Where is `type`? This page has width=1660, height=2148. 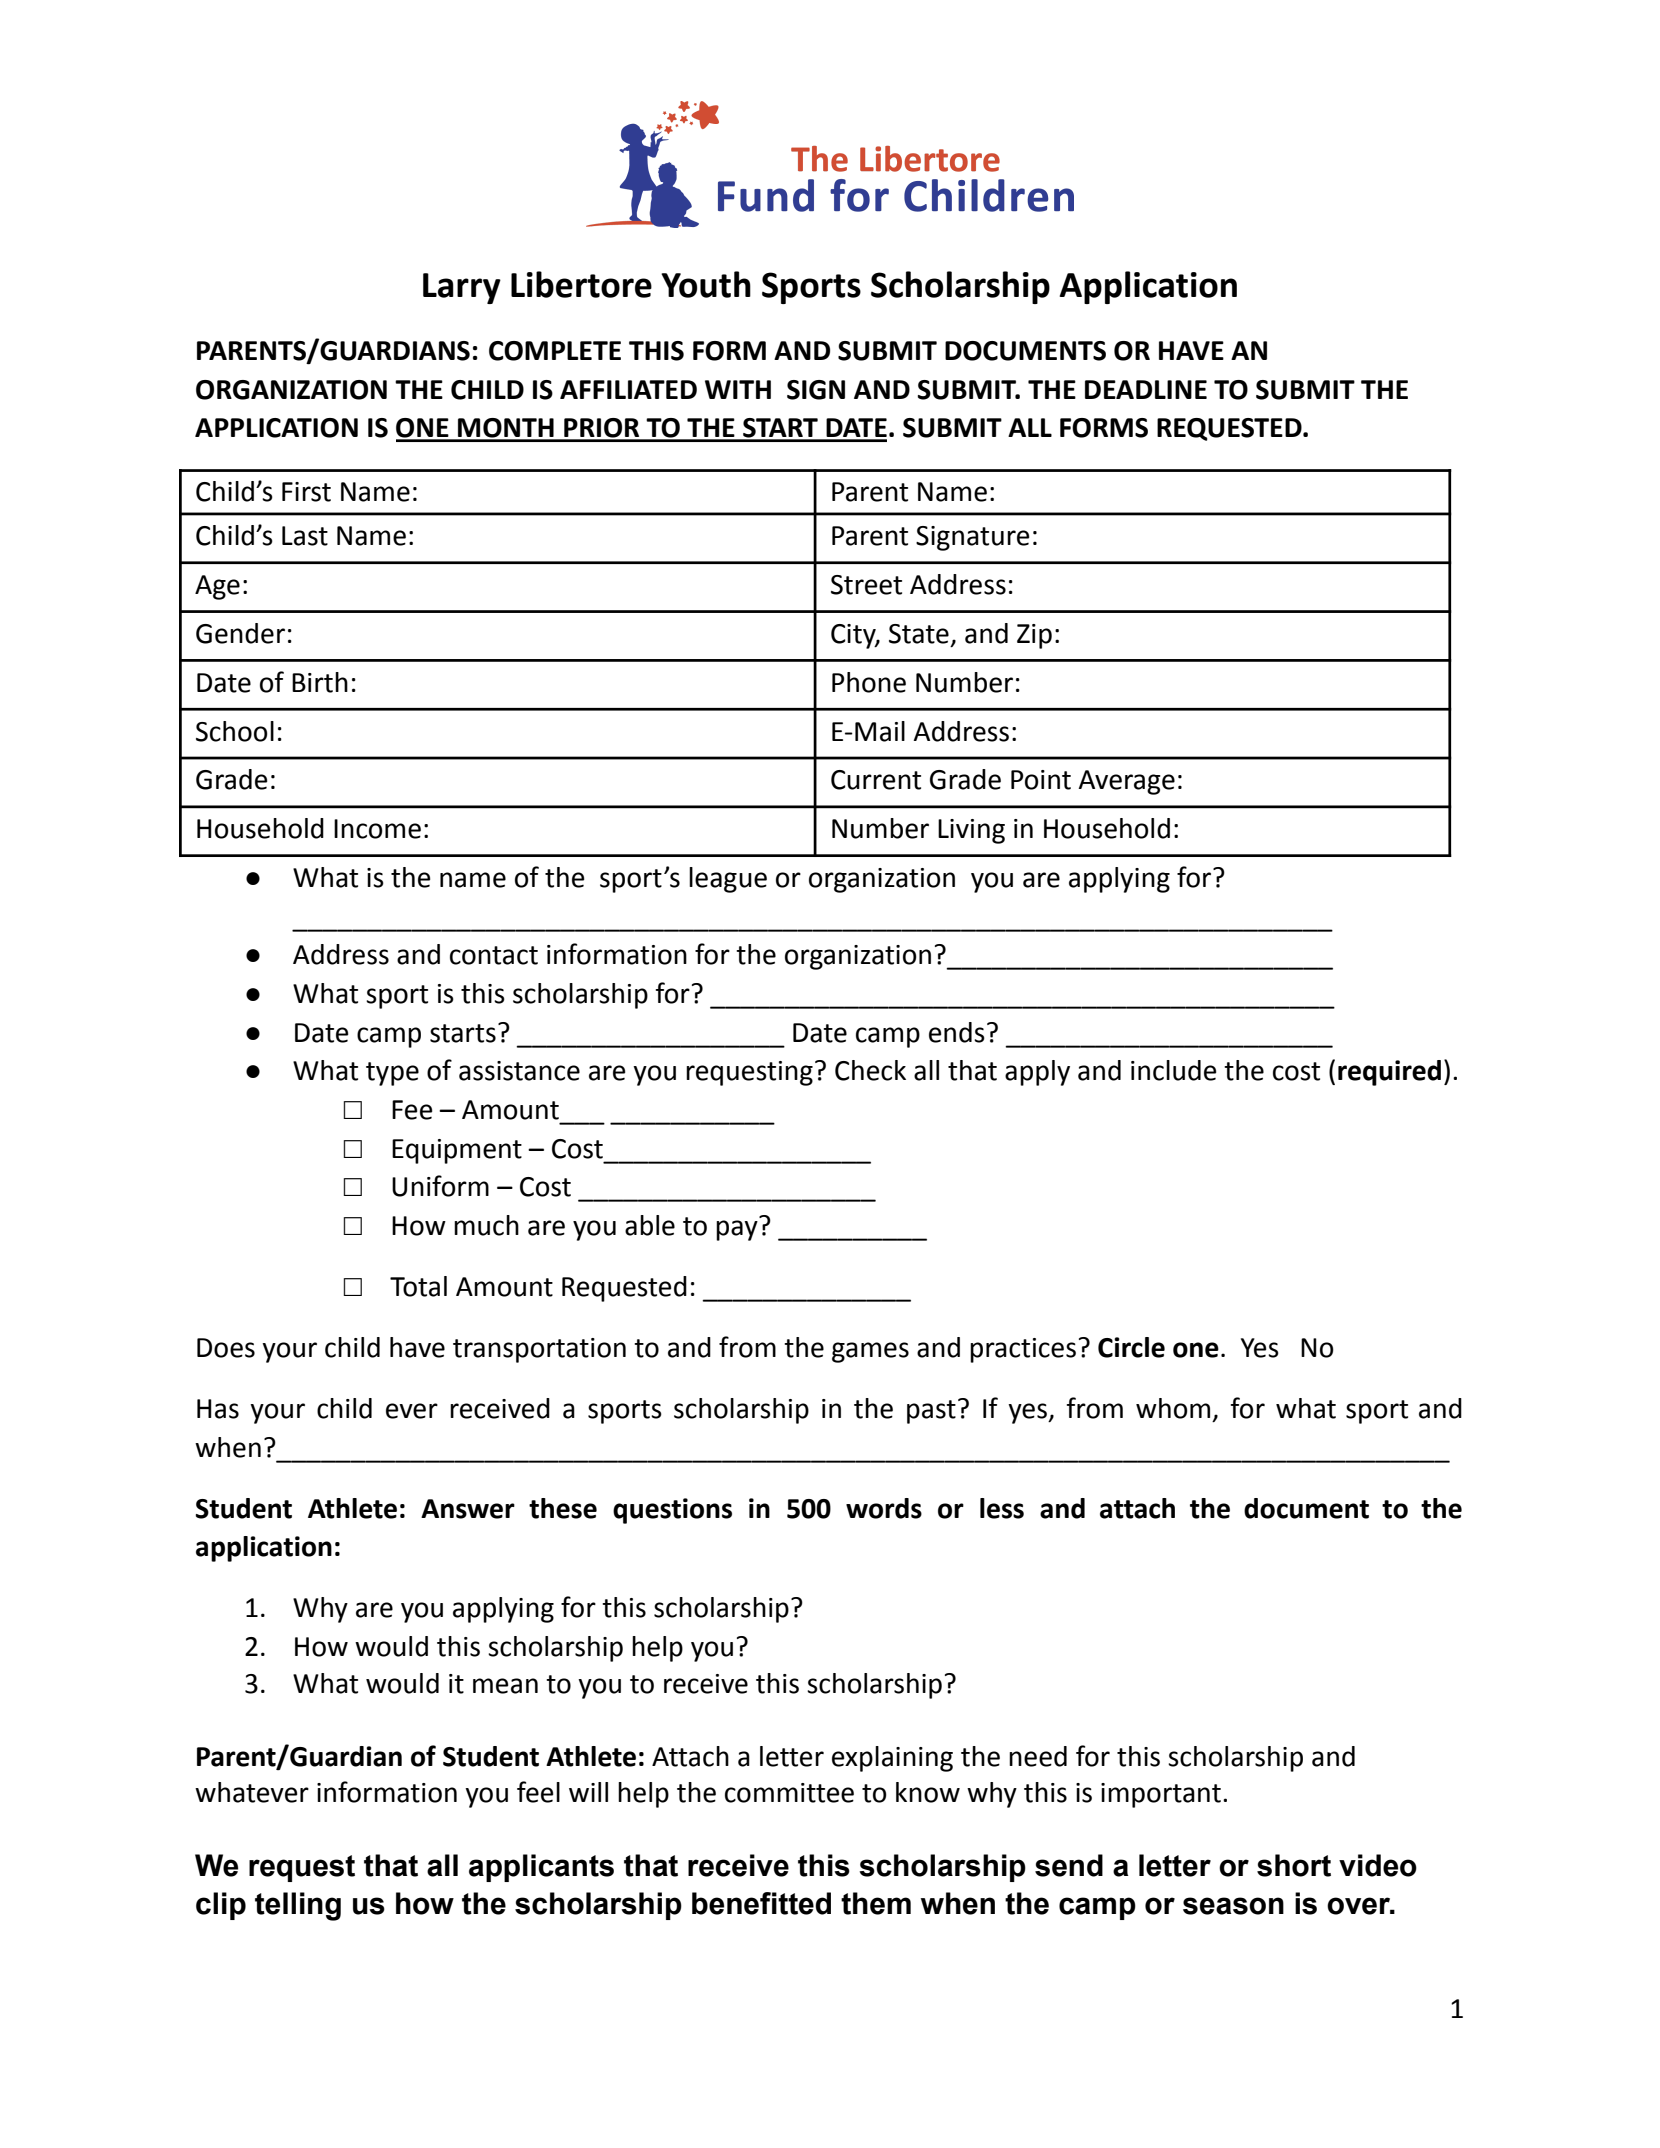 type is located at coordinates (392, 1074).
